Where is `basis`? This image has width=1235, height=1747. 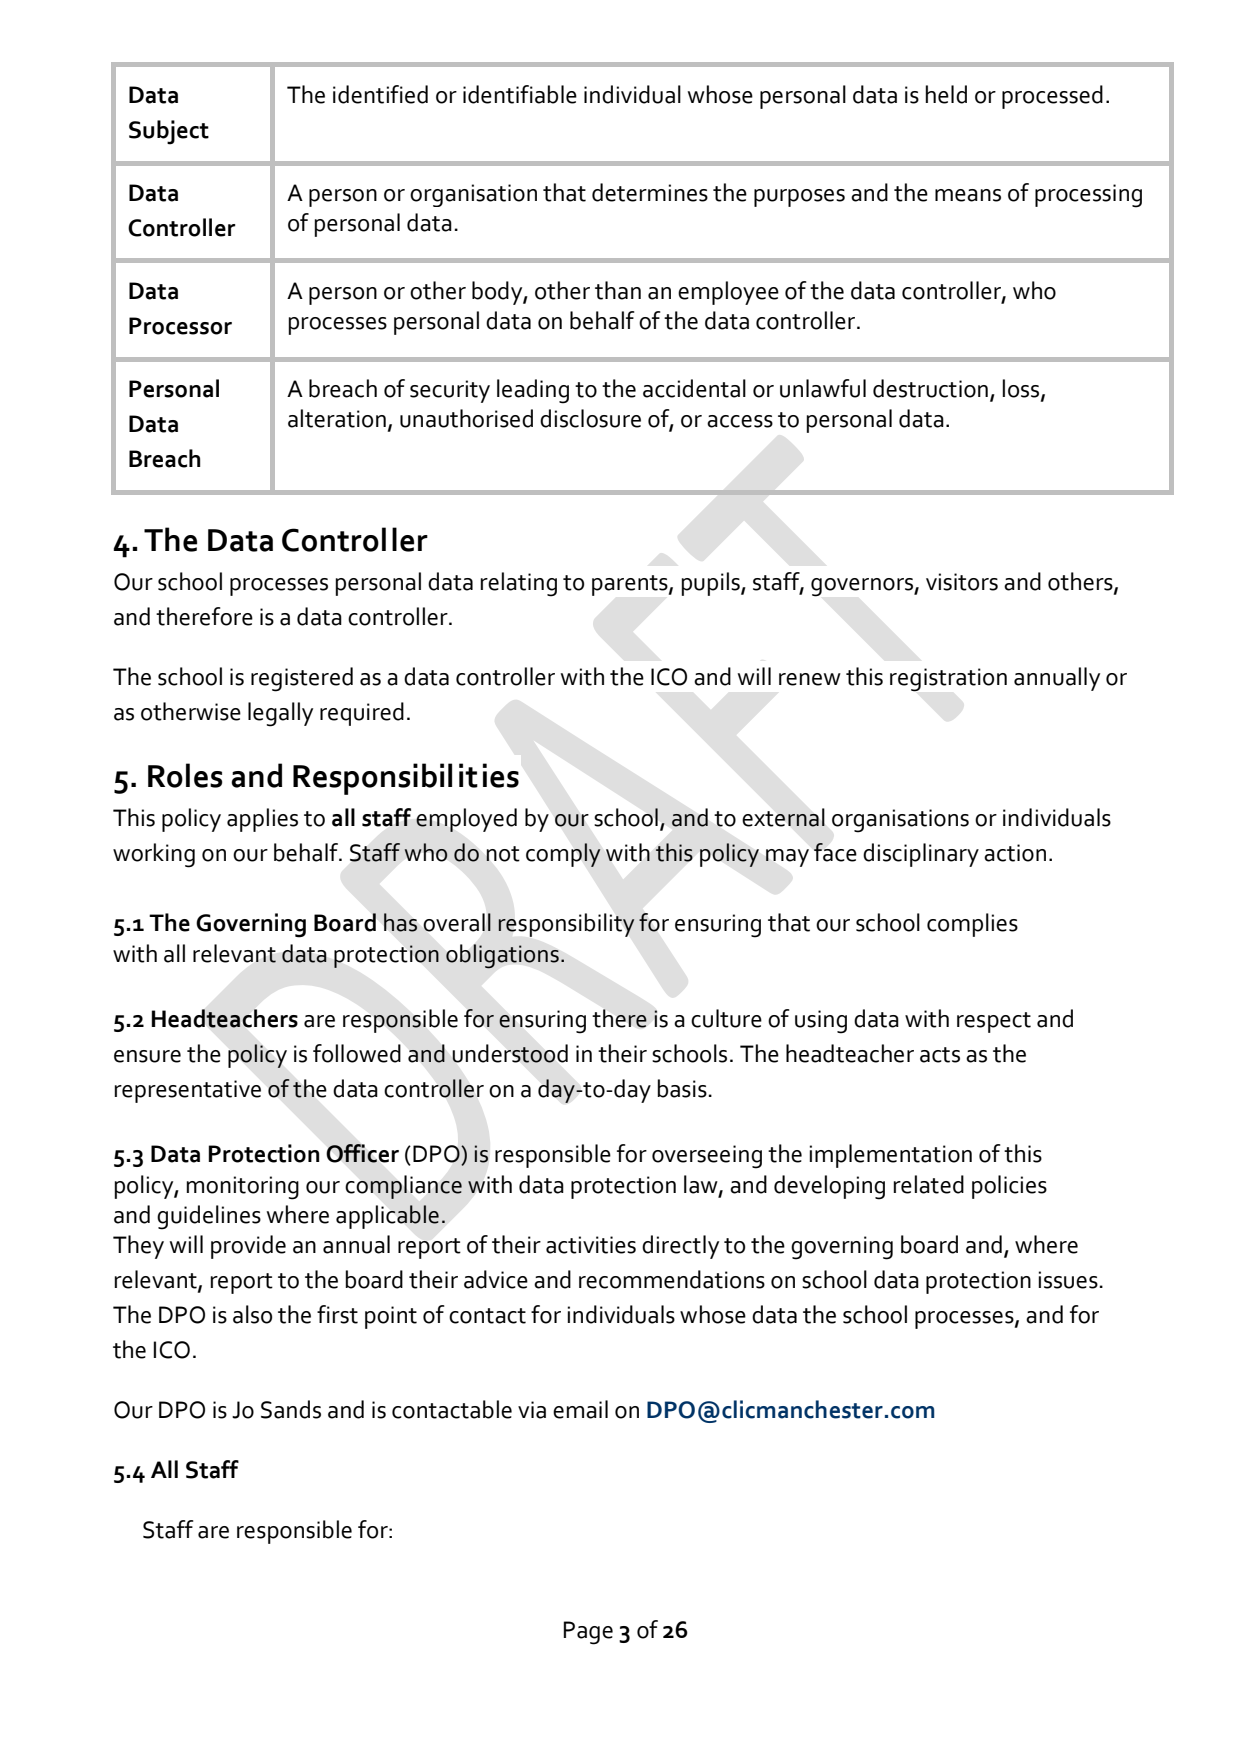
basis is located at coordinates (682, 1088).
